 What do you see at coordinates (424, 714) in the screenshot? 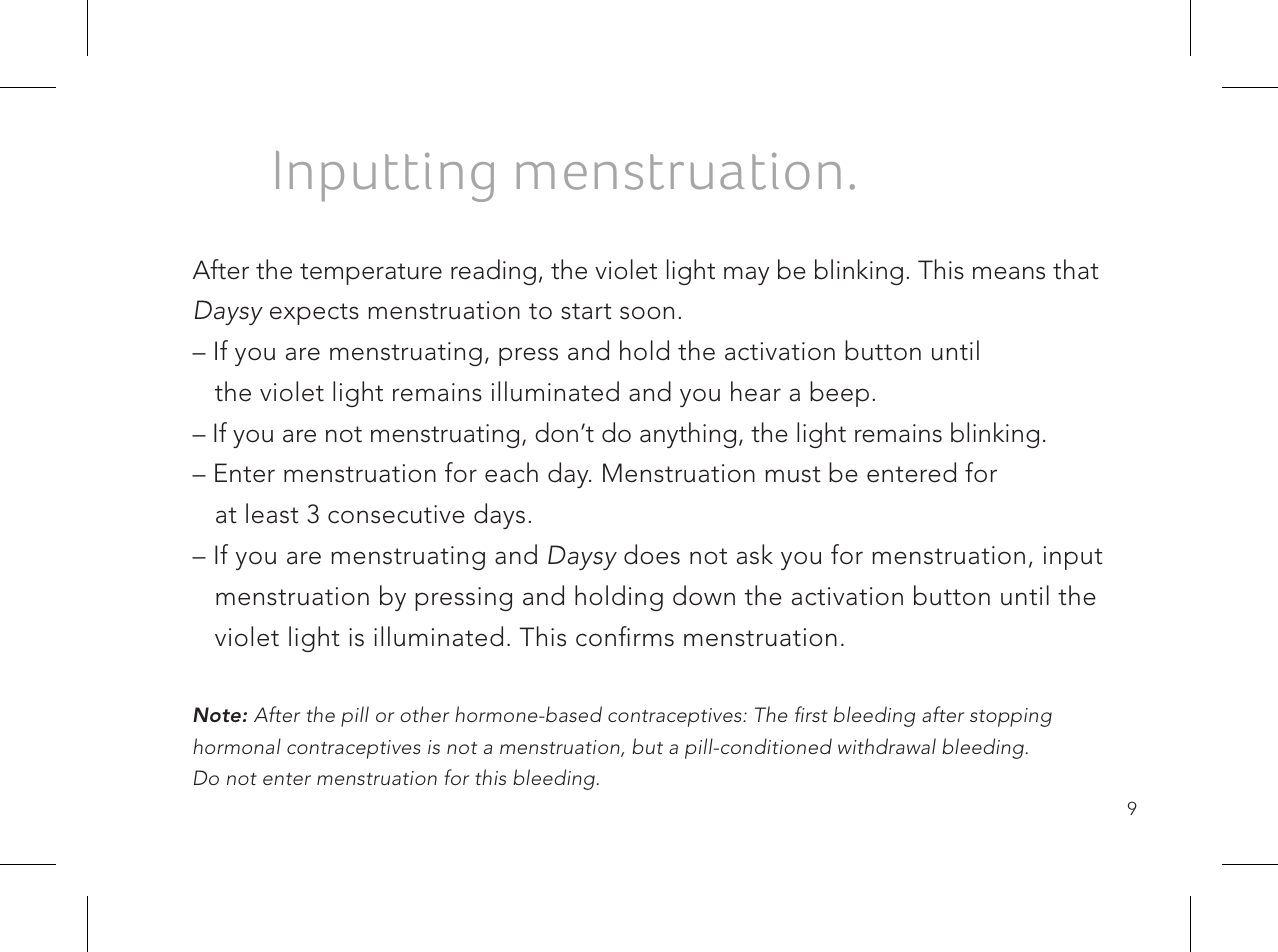
I see `other` at bounding box center [424, 714].
